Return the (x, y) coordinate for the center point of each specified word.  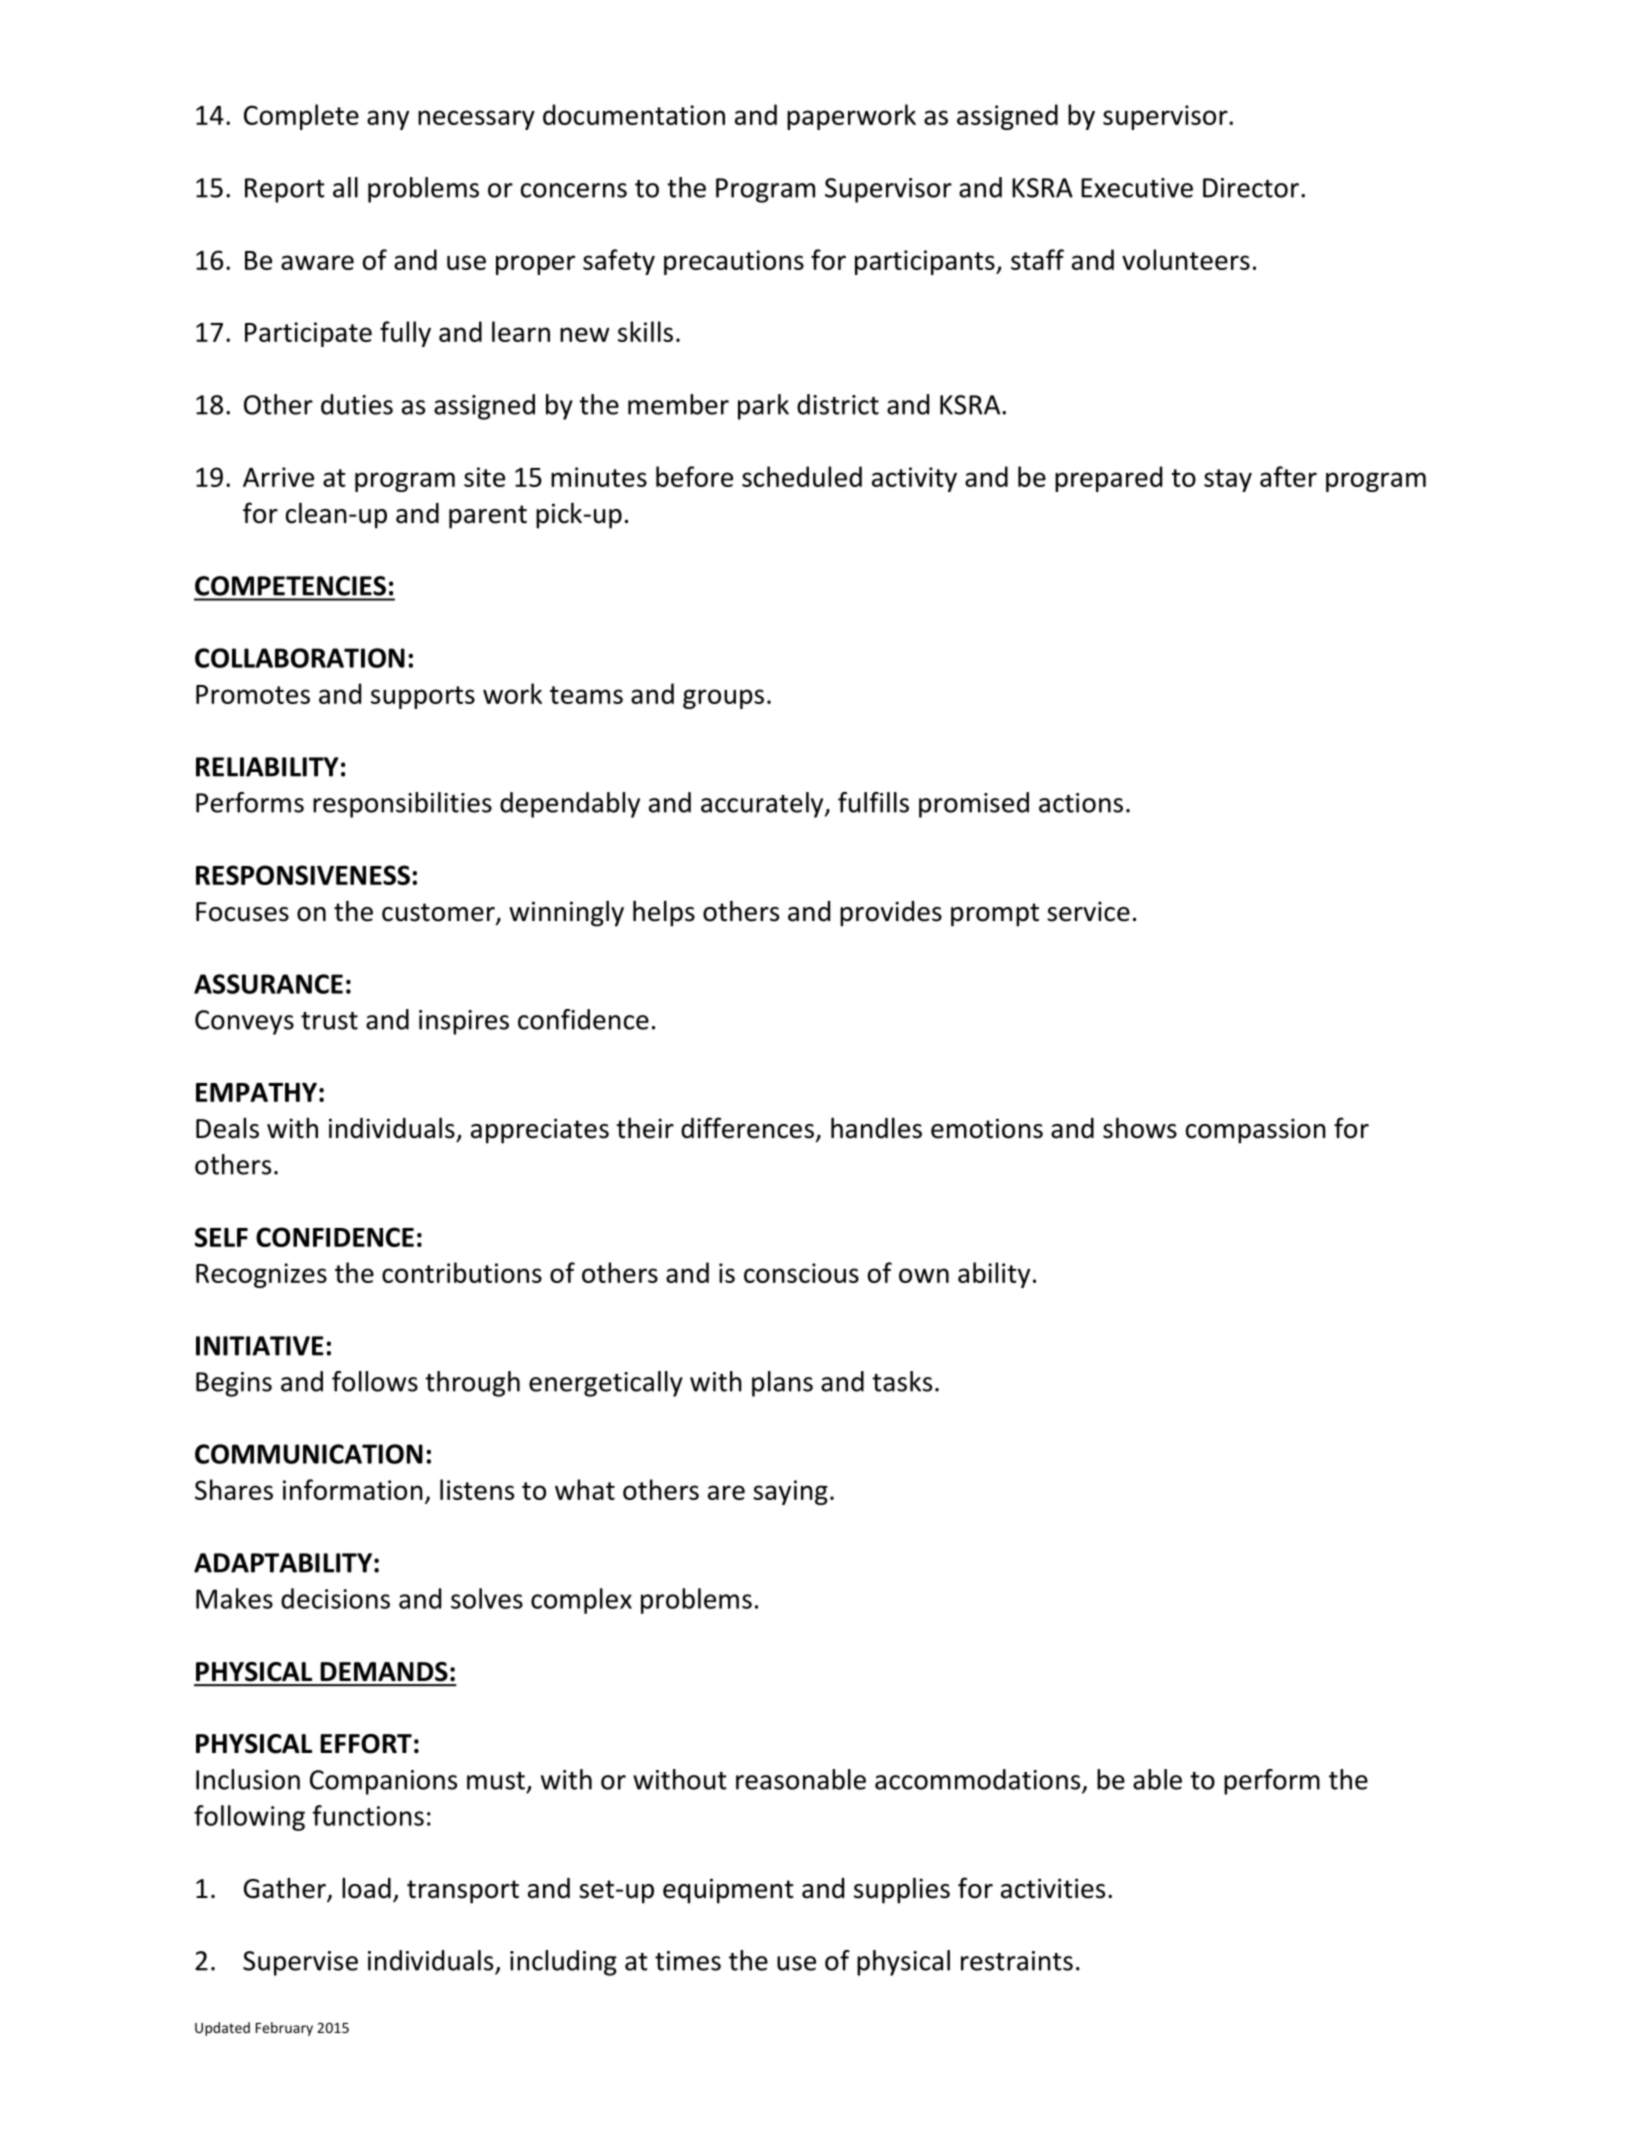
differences (747, 1128)
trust (329, 1021)
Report (285, 190)
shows (1140, 1128)
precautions (734, 262)
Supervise (300, 1963)
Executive (1137, 188)
